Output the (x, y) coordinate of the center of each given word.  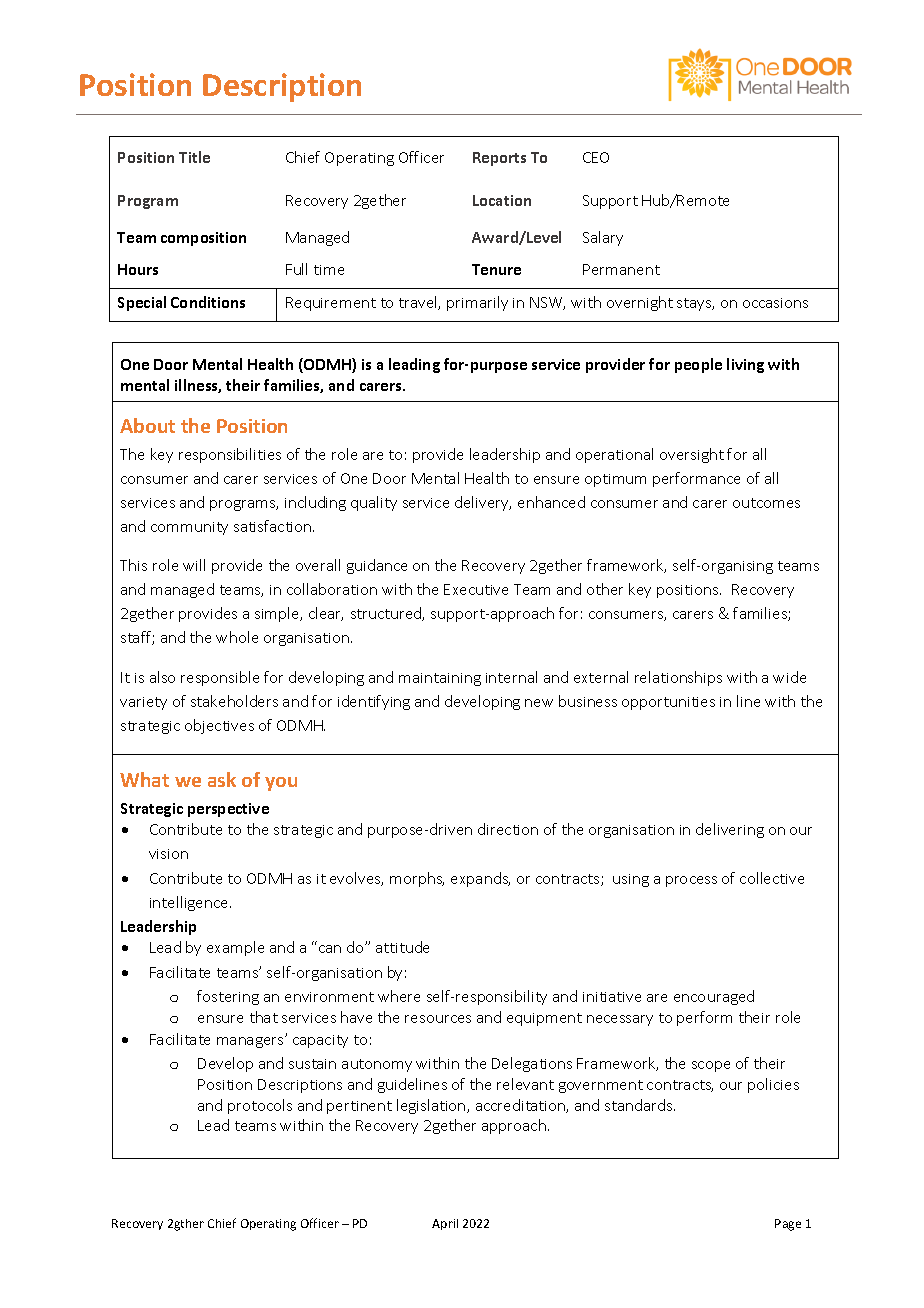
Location (502, 200)
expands (480, 879)
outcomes (766, 503)
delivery (483, 503)
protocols (260, 1106)
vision (168, 854)
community (189, 528)
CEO (596, 157)
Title (194, 157)
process (691, 881)
